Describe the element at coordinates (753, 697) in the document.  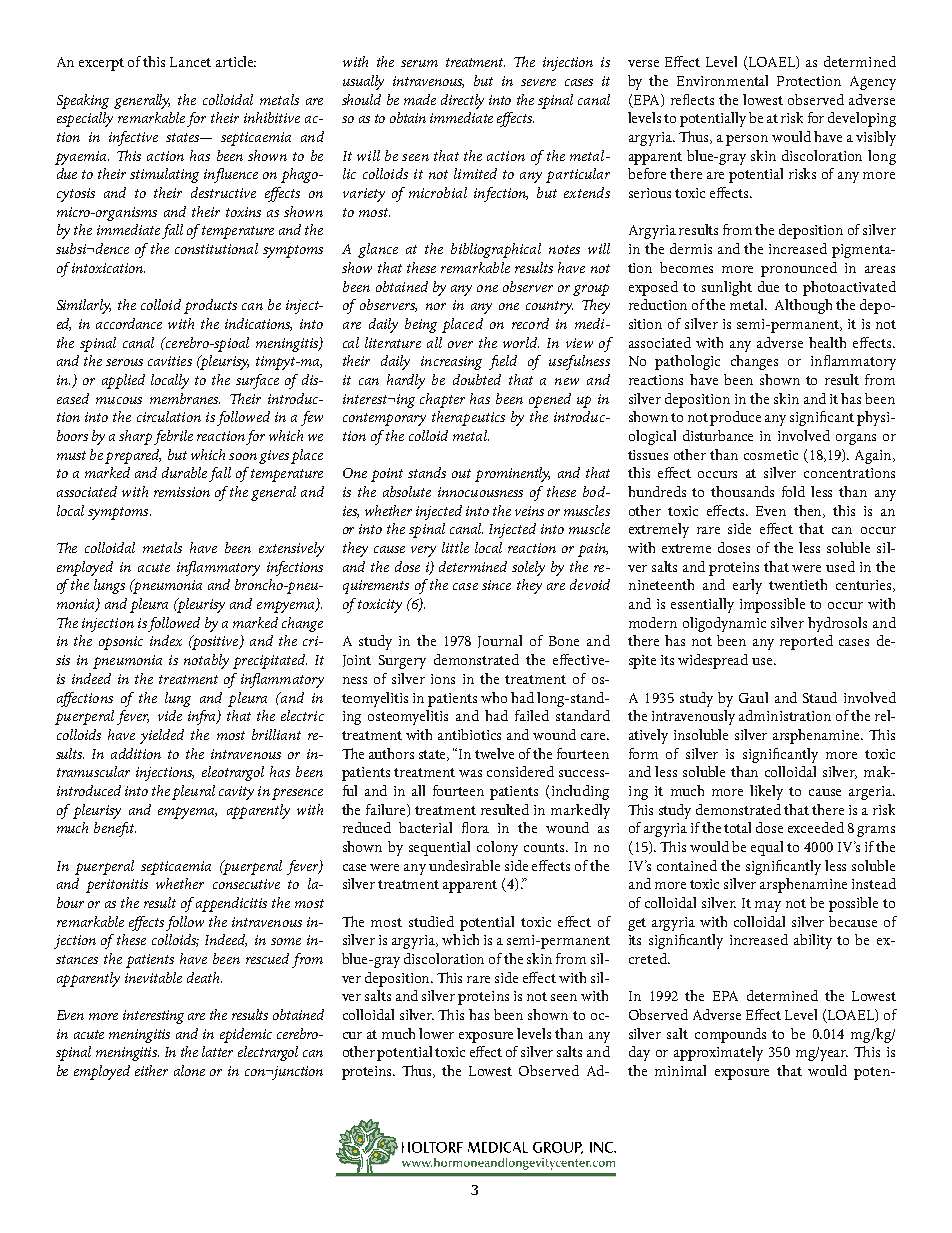
I see `Gaul` at that location.
